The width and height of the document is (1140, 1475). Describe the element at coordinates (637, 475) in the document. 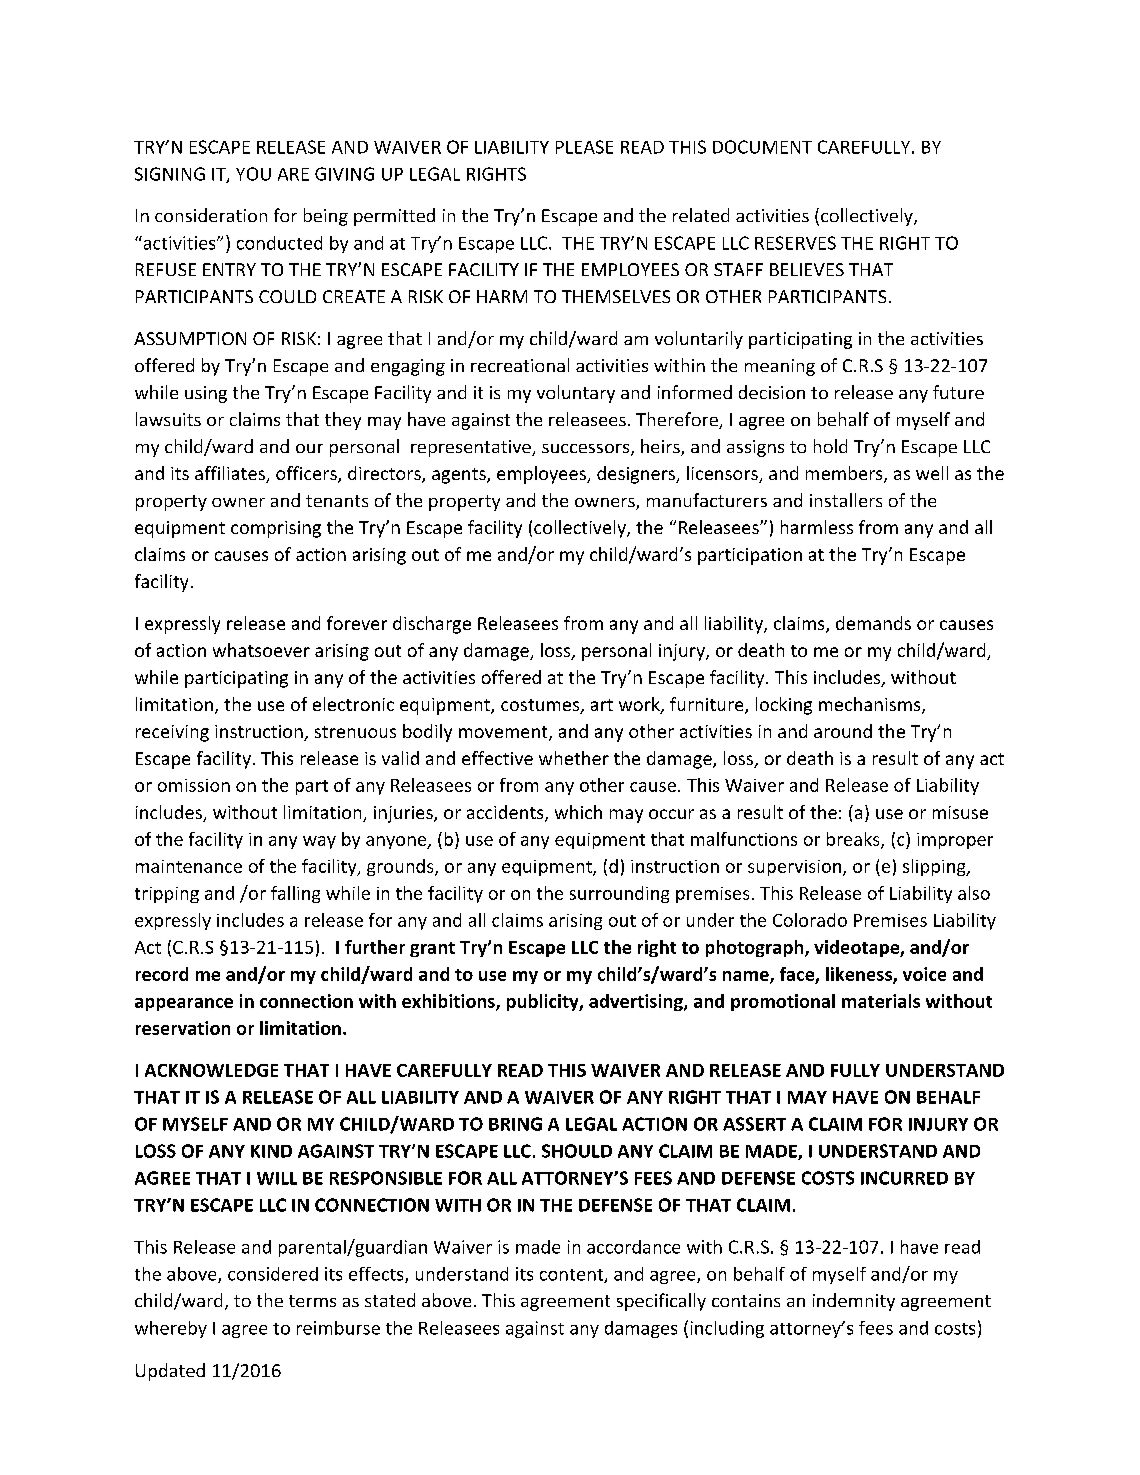

I see `designers` at that location.
